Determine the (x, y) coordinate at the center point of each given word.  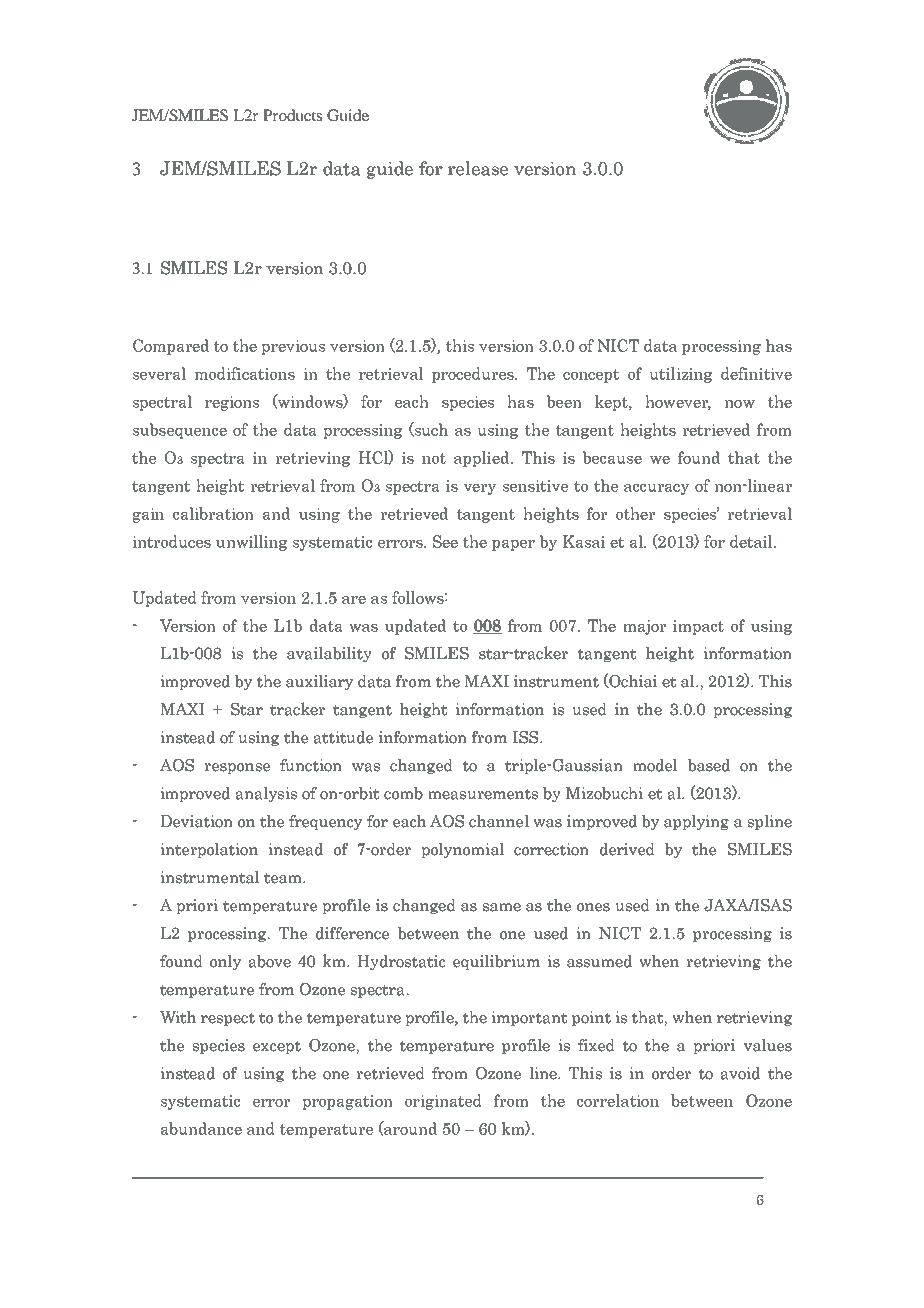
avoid (740, 1073)
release (478, 168)
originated (443, 1102)
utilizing (680, 375)
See (445, 541)
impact (698, 627)
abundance (201, 1128)
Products (292, 115)
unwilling (251, 543)
